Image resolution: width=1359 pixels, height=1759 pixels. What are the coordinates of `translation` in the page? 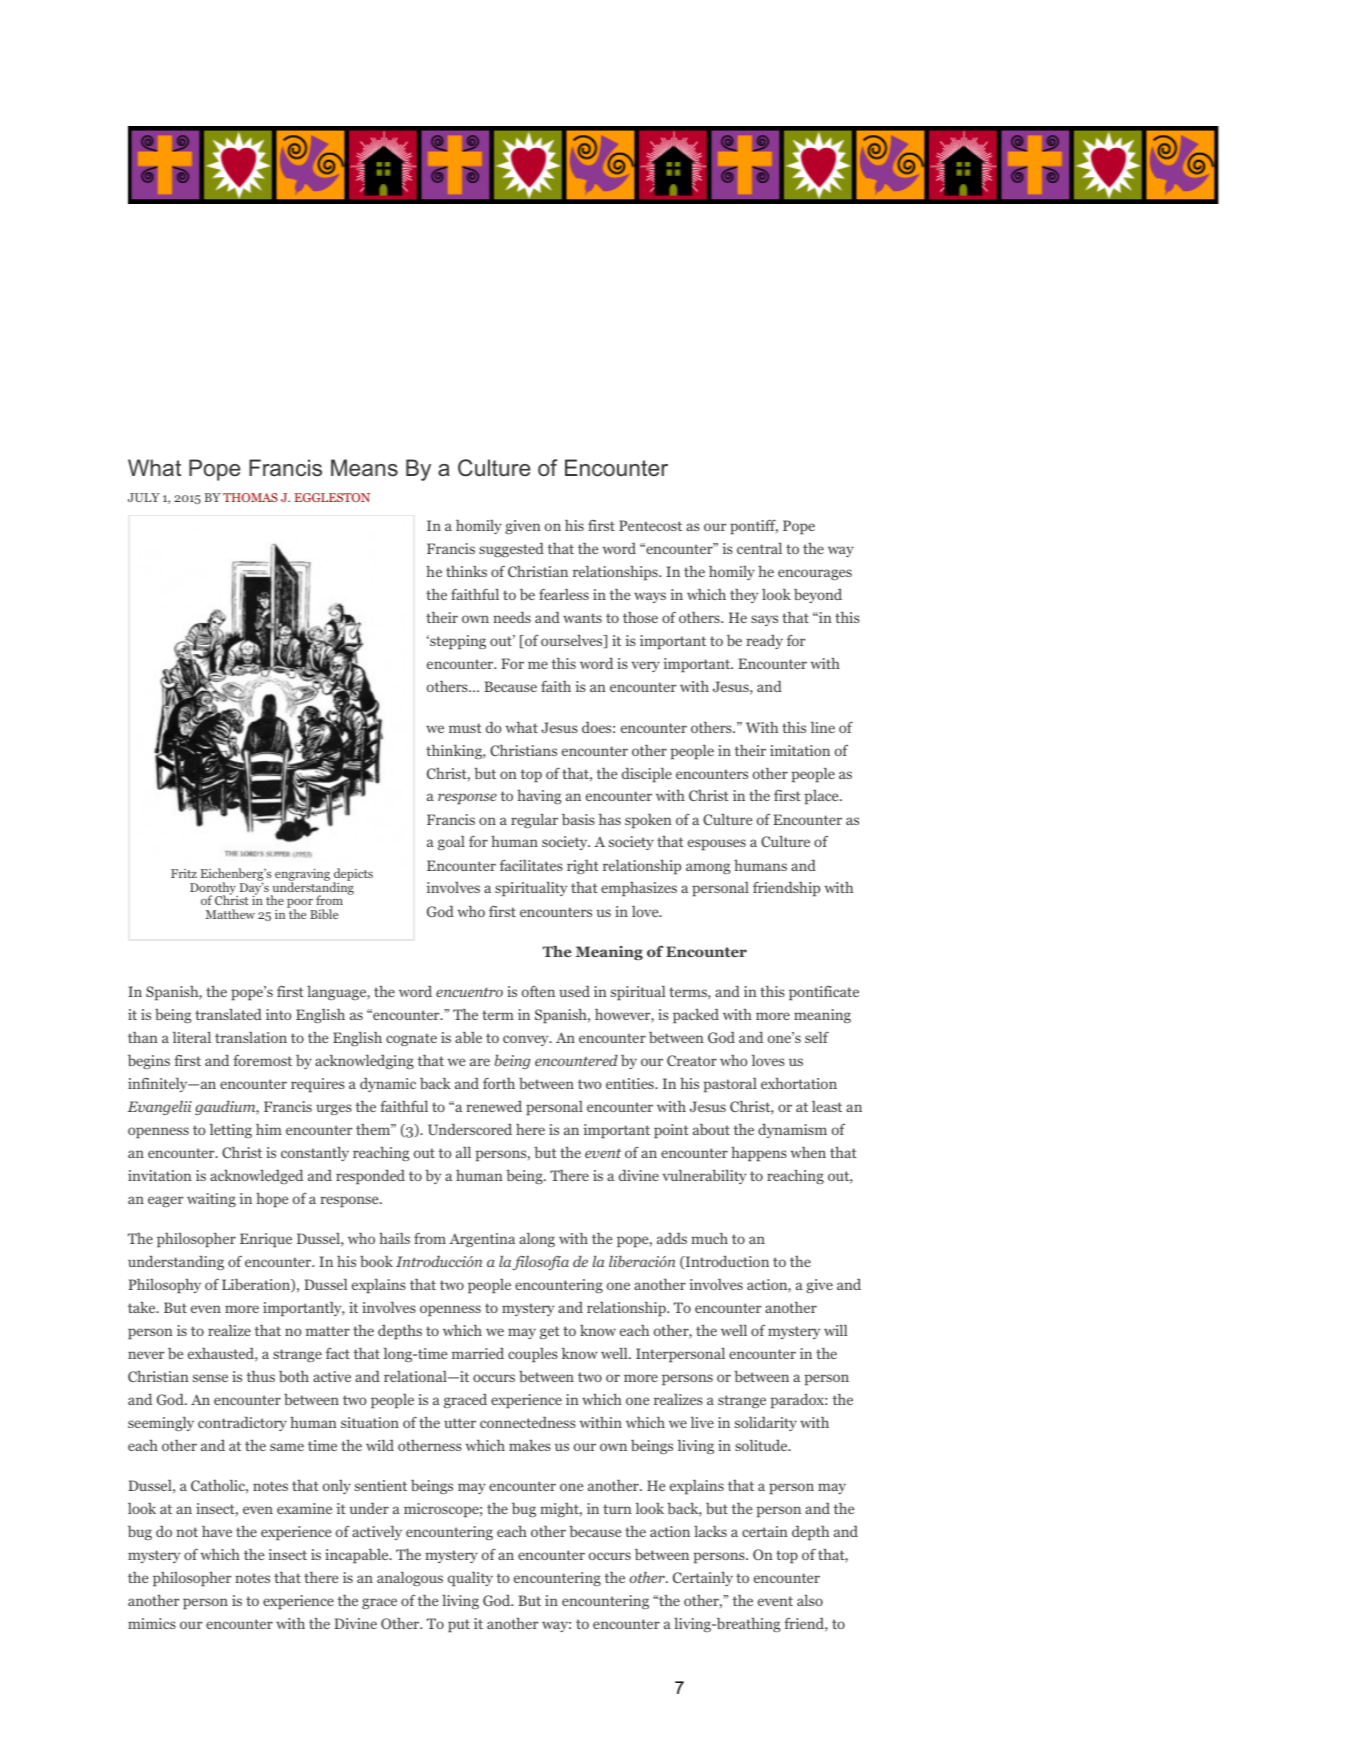 It's located at (251, 1037).
